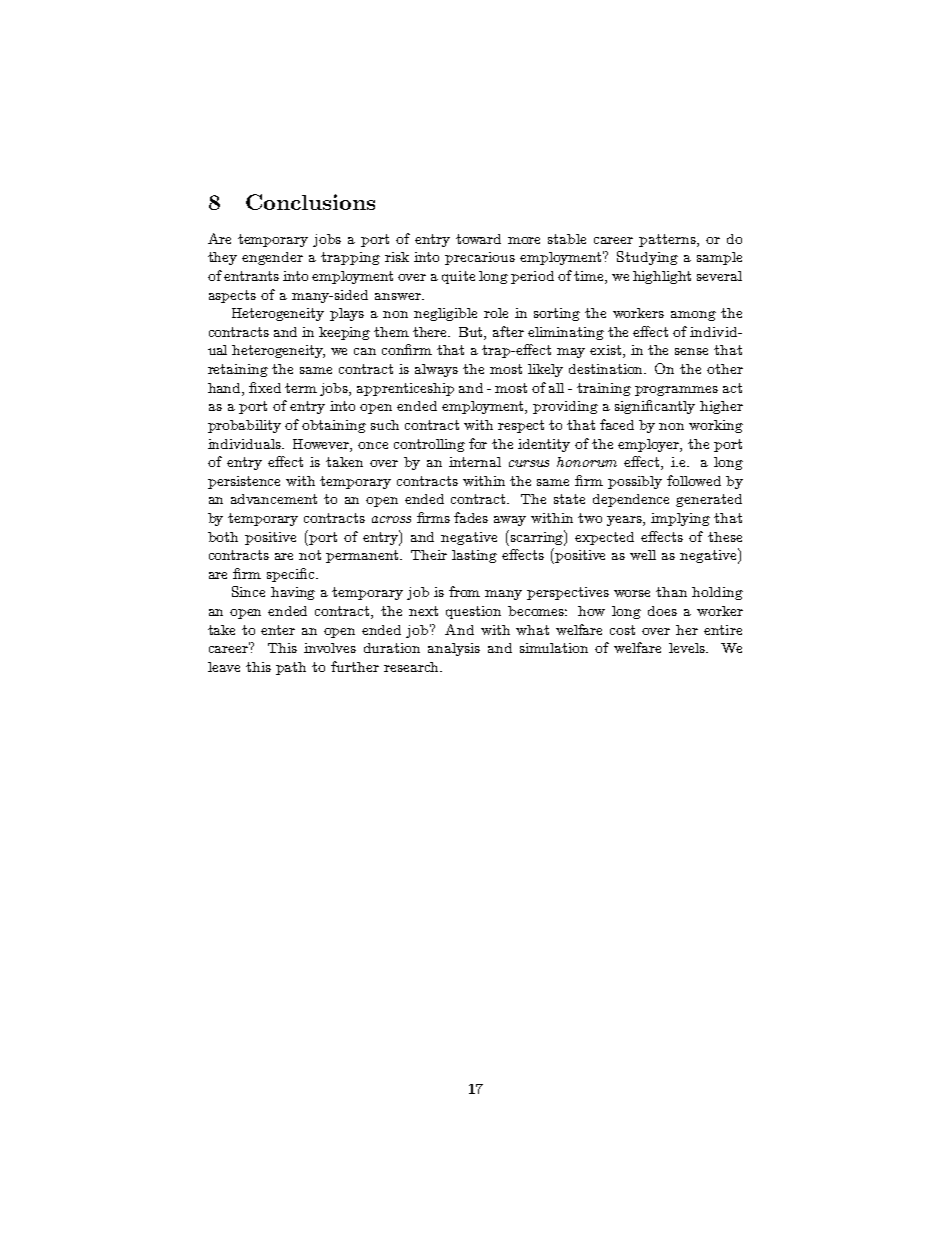 Image resolution: width=952 pixels, height=1233 pixels. I want to click on patterns, so click(668, 240).
